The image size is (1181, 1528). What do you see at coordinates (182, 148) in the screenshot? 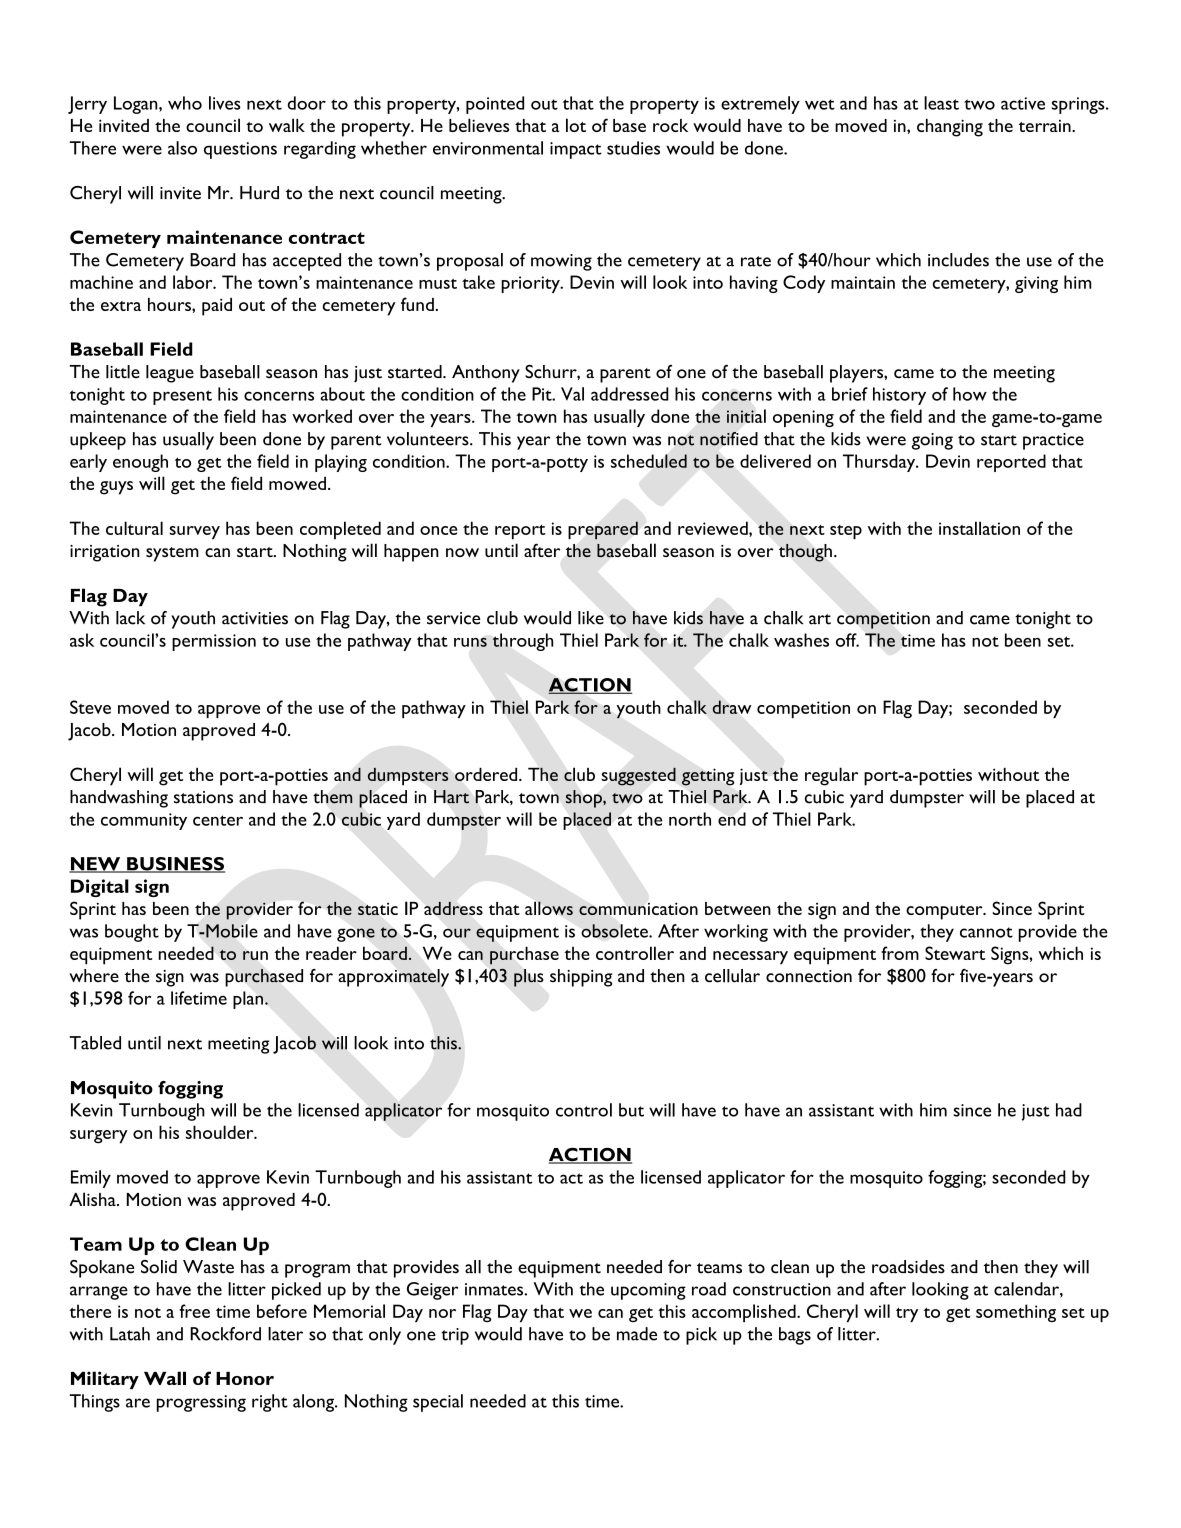
I see `also` at bounding box center [182, 148].
